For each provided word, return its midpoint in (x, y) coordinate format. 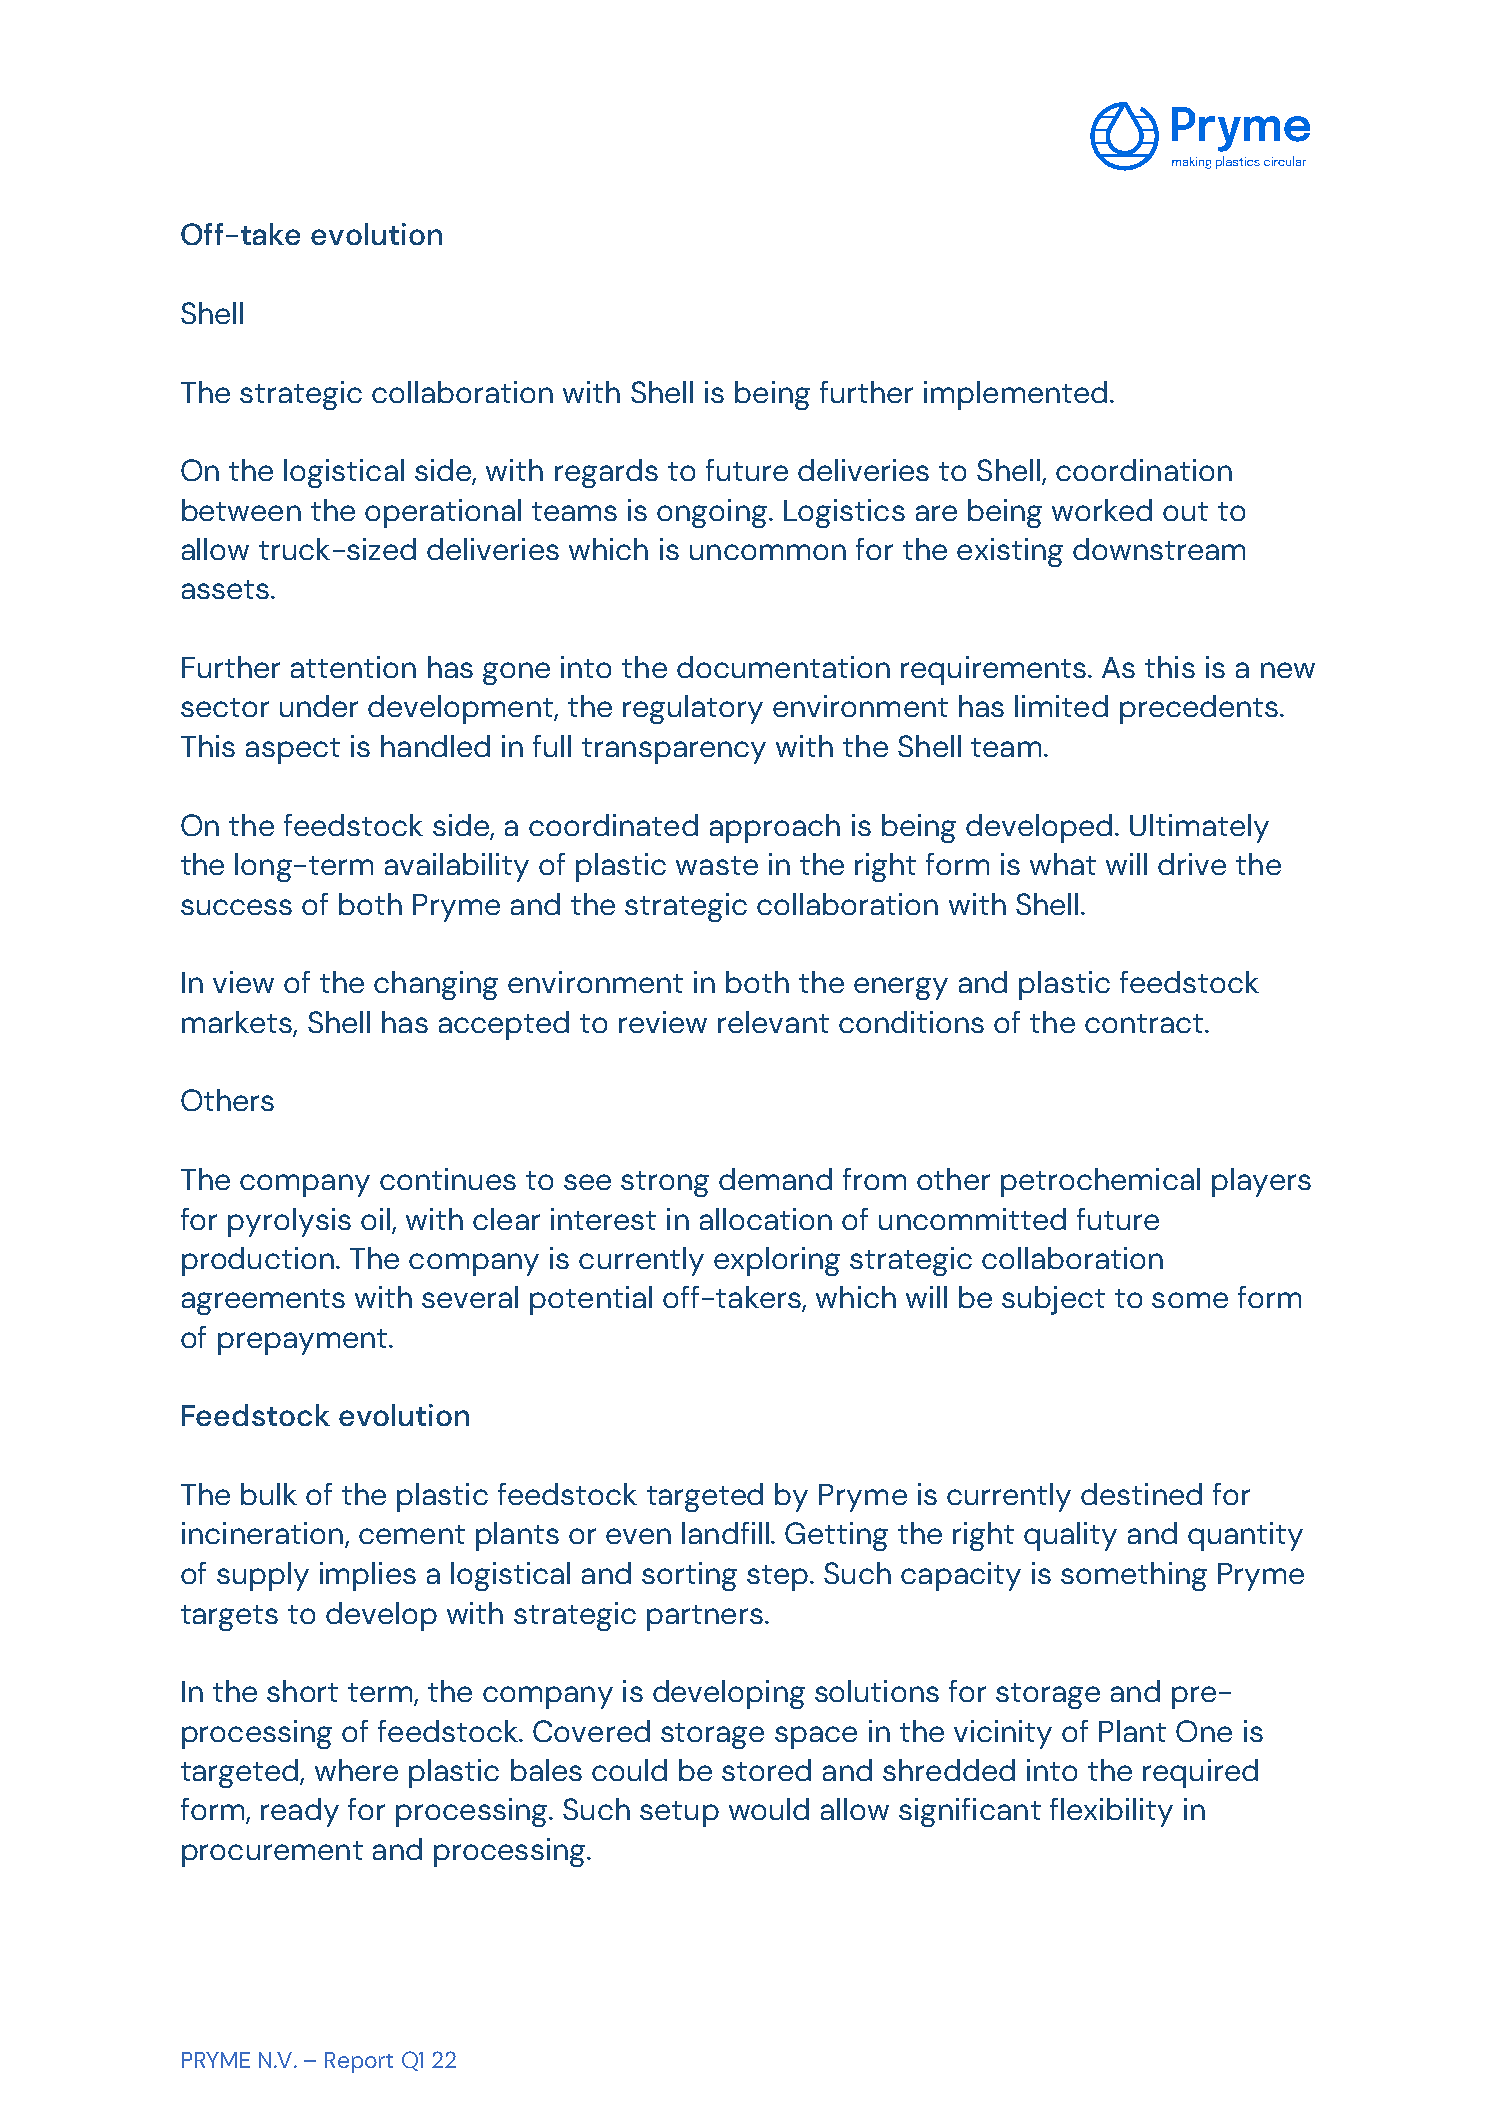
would (769, 1809)
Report (359, 2062)
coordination (1144, 470)
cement (412, 1534)
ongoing (712, 513)
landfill (725, 1533)
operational (443, 513)
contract (1145, 1023)
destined (1141, 1494)
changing (436, 985)
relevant (773, 1022)
